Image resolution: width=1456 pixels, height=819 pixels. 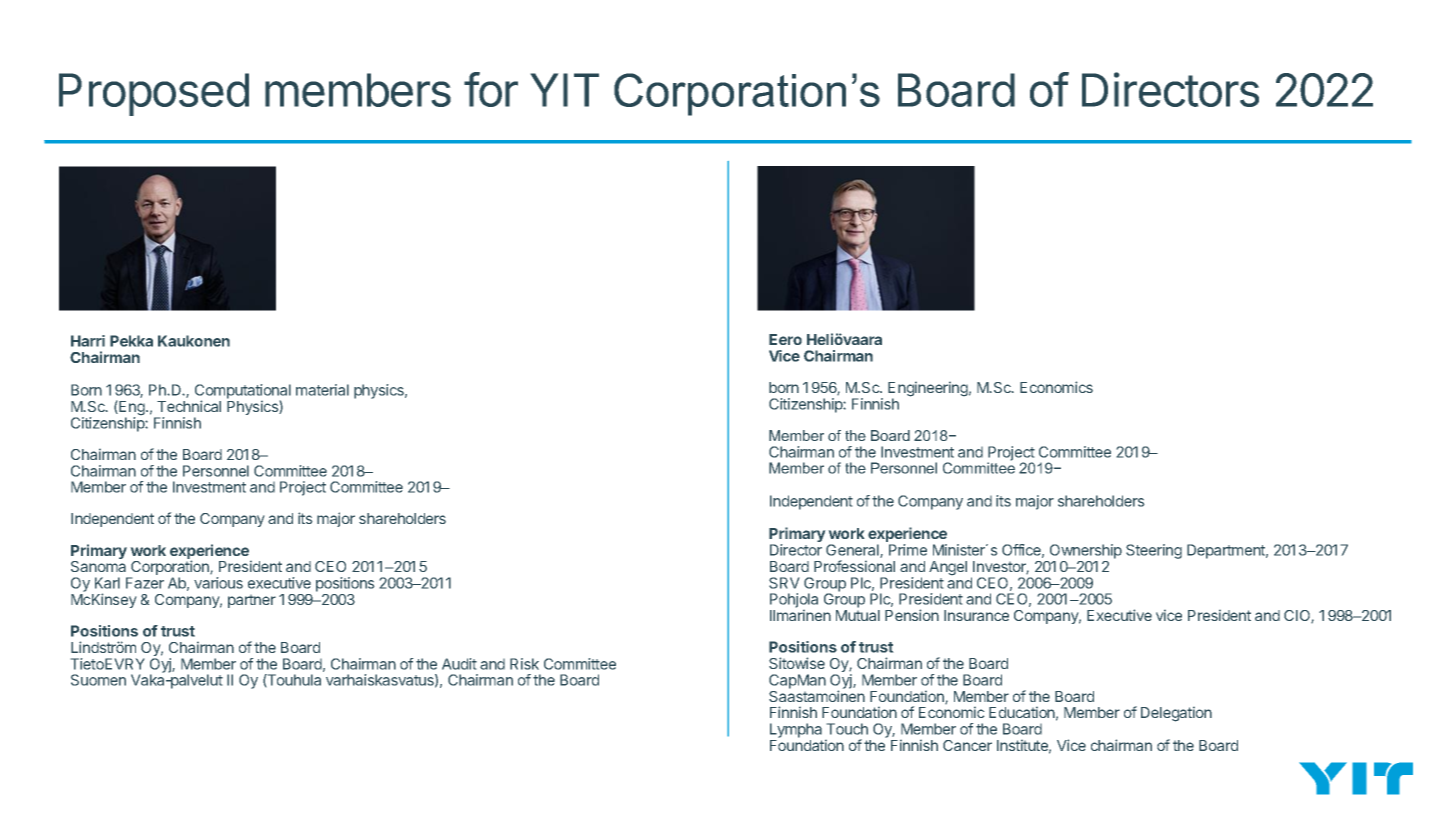 I want to click on partner, so click(x=252, y=601).
